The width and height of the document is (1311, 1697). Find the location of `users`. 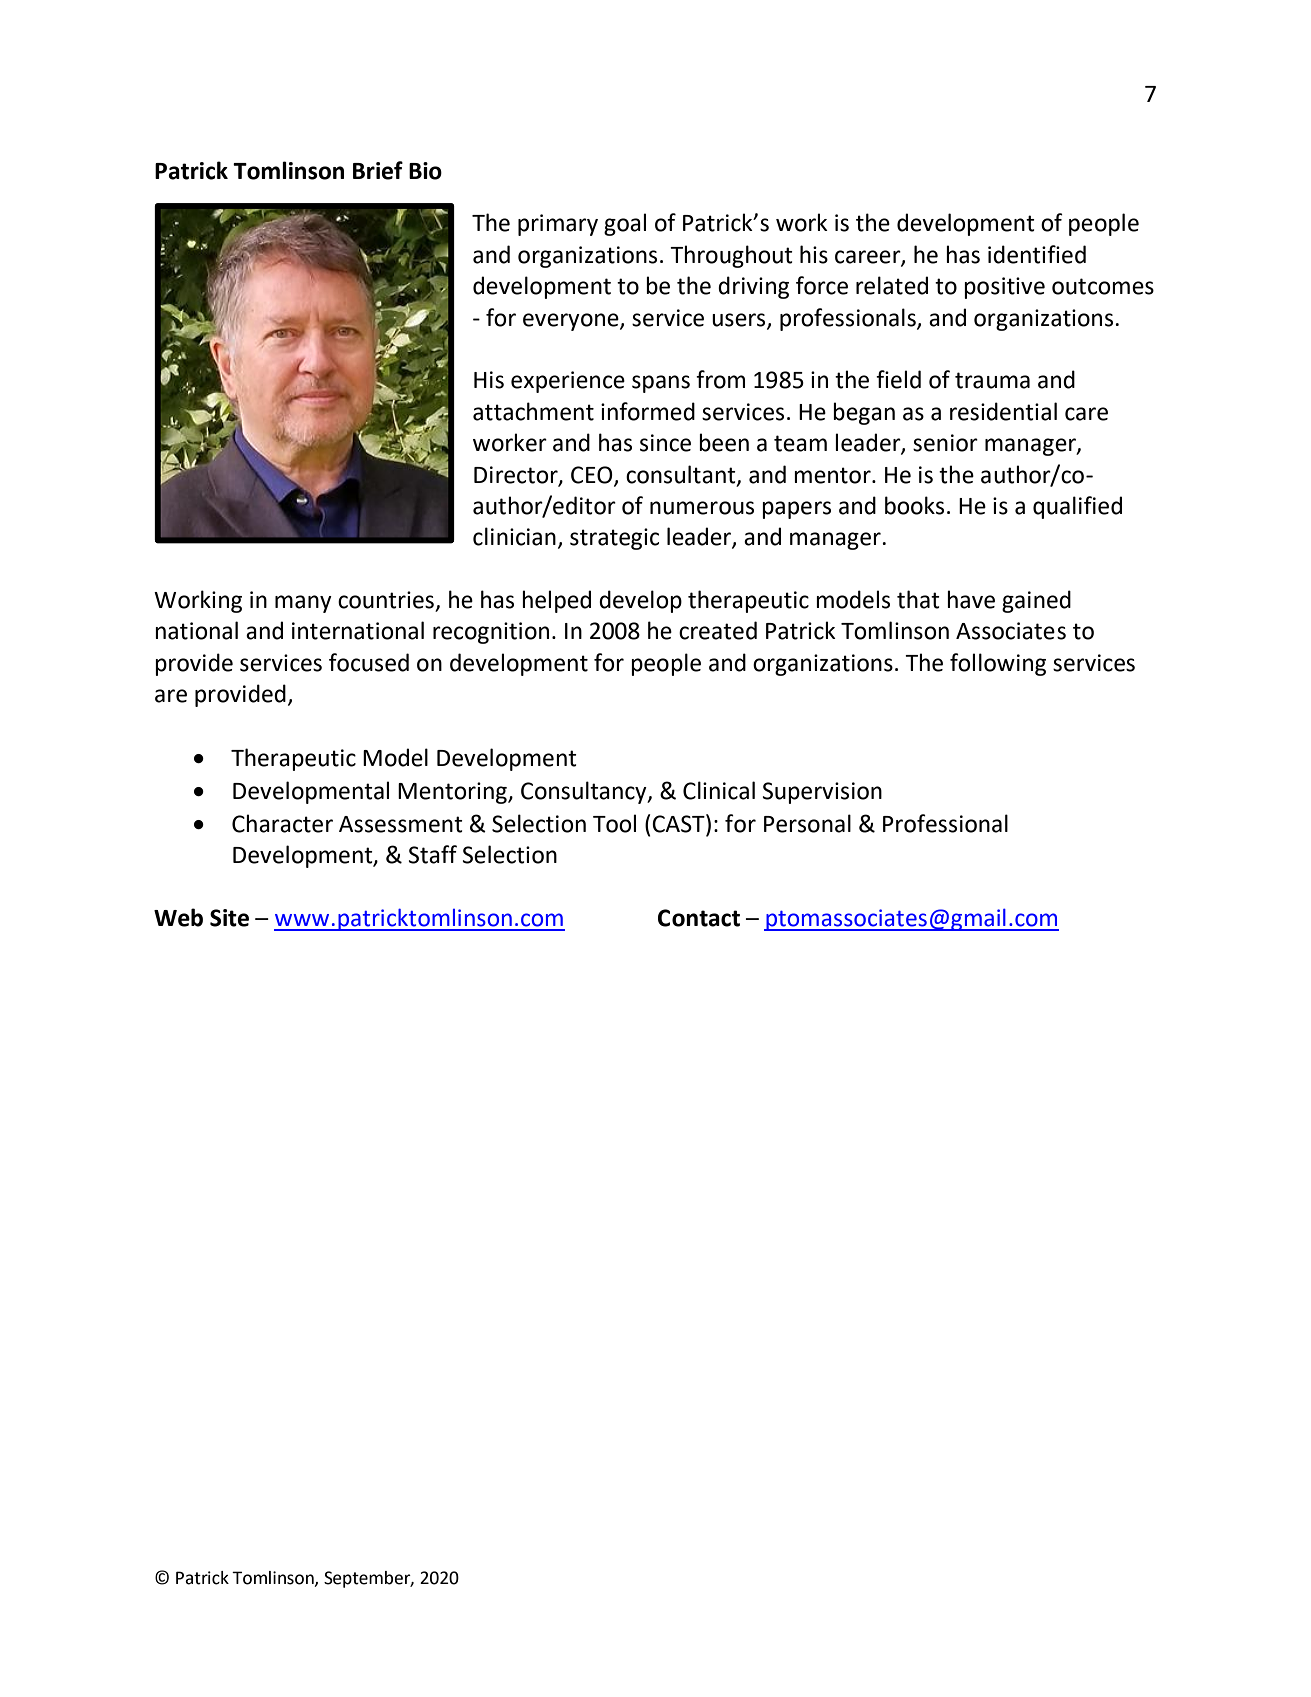

users is located at coordinates (740, 320).
